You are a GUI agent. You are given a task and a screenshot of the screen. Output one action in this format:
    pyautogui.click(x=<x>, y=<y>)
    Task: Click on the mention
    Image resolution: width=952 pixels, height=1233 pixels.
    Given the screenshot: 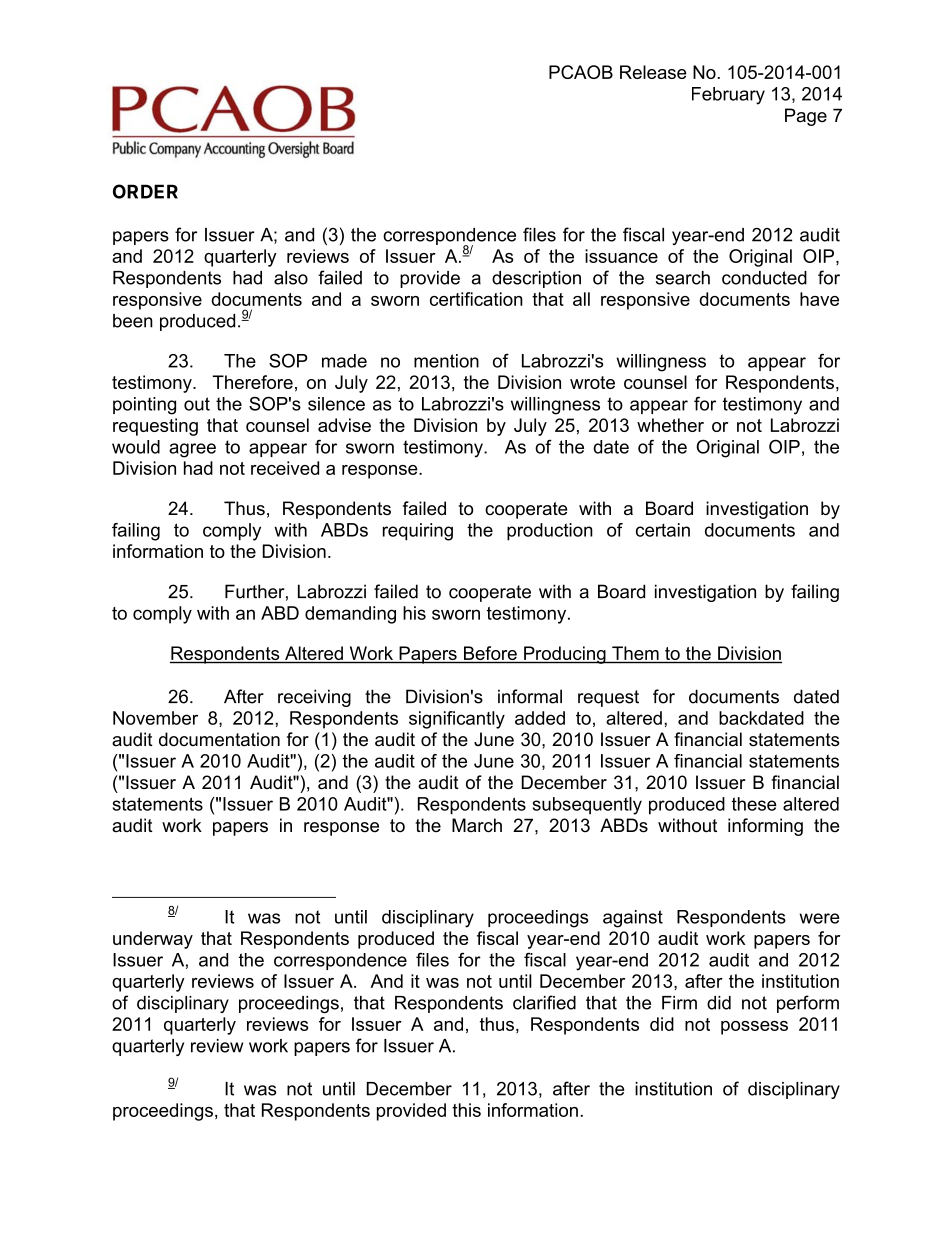 What is the action you would take?
    pyautogui.click(x=446, y=361)
